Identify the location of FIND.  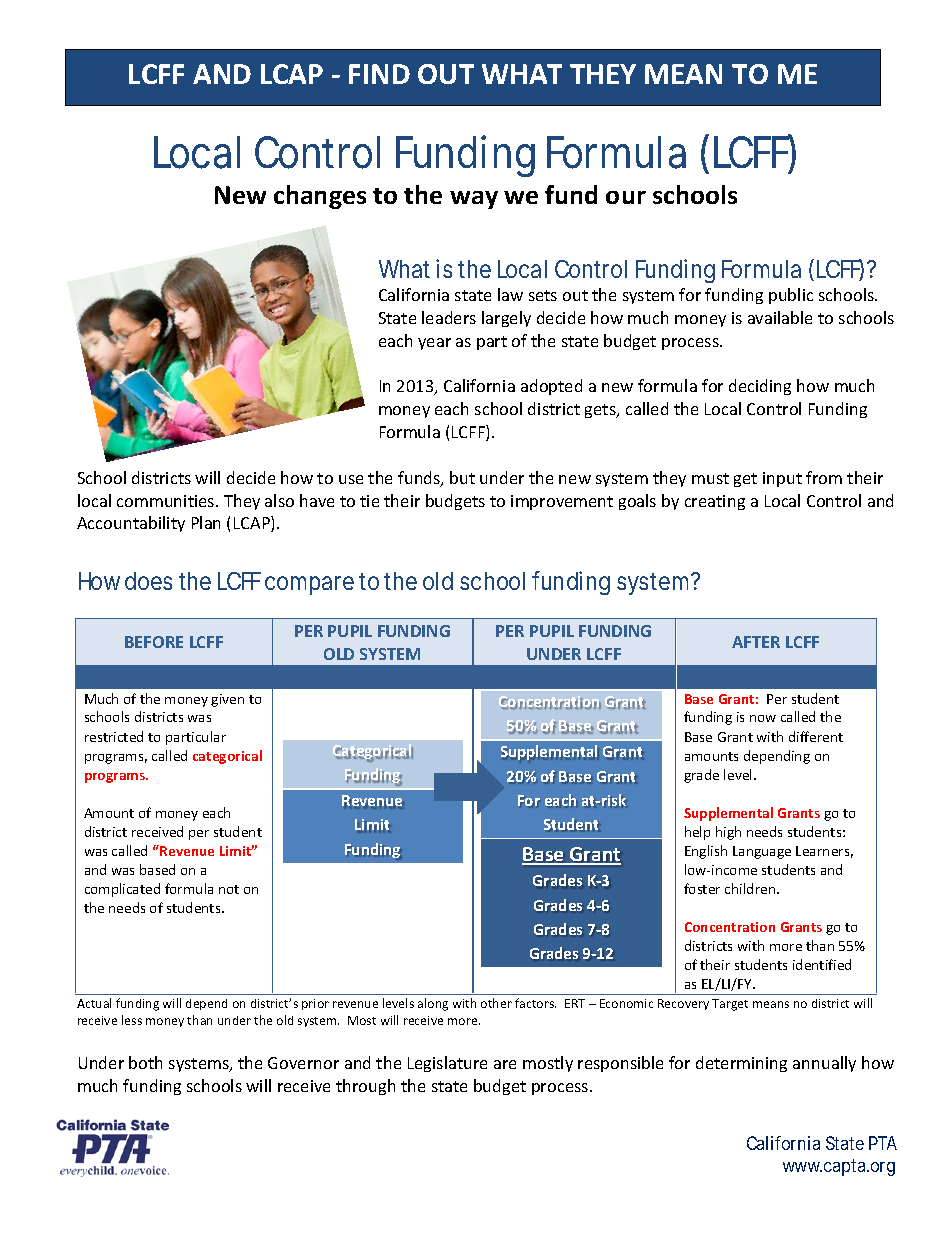
(379, 74).
